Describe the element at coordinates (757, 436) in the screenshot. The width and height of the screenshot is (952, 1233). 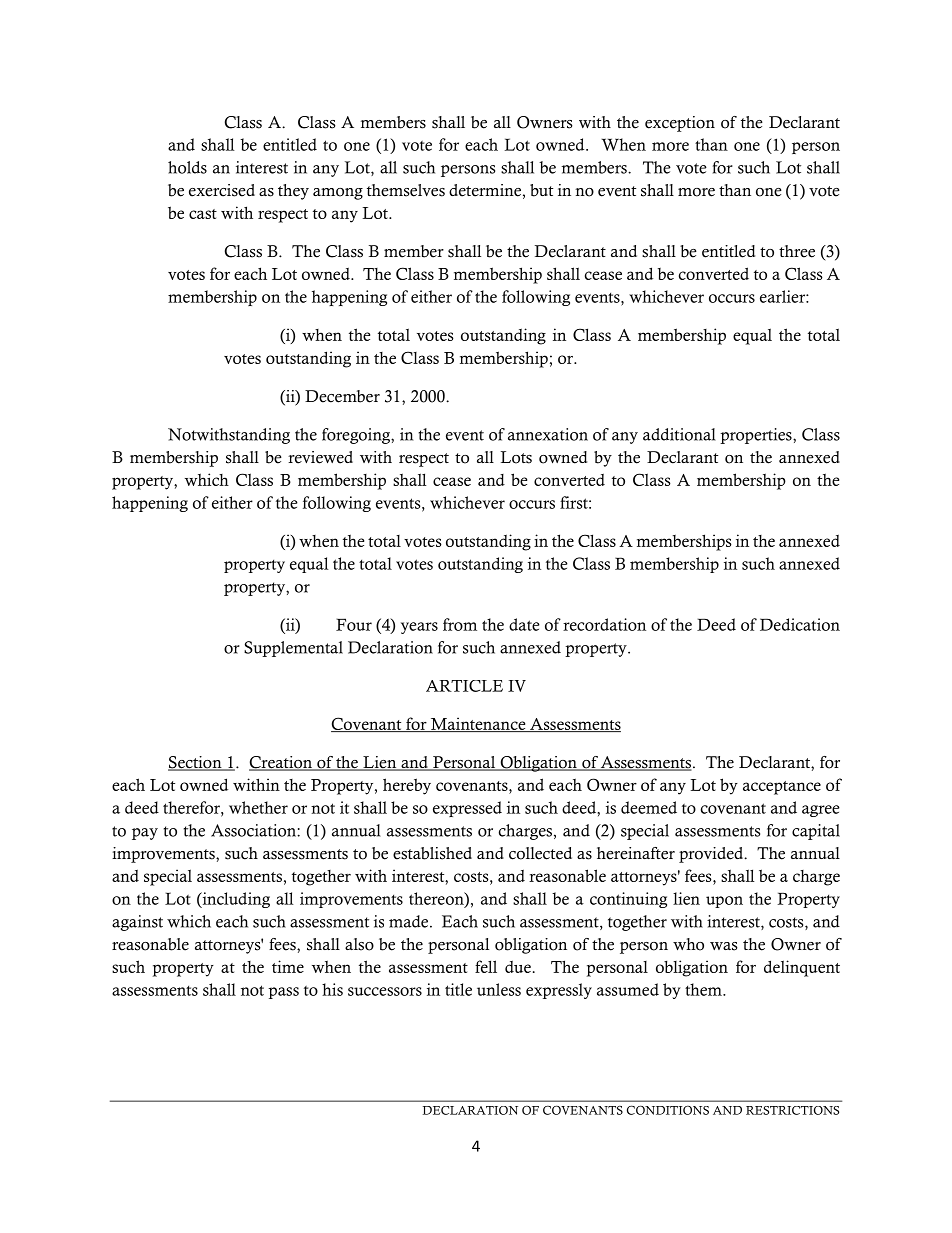
I see `properties` at that location.
